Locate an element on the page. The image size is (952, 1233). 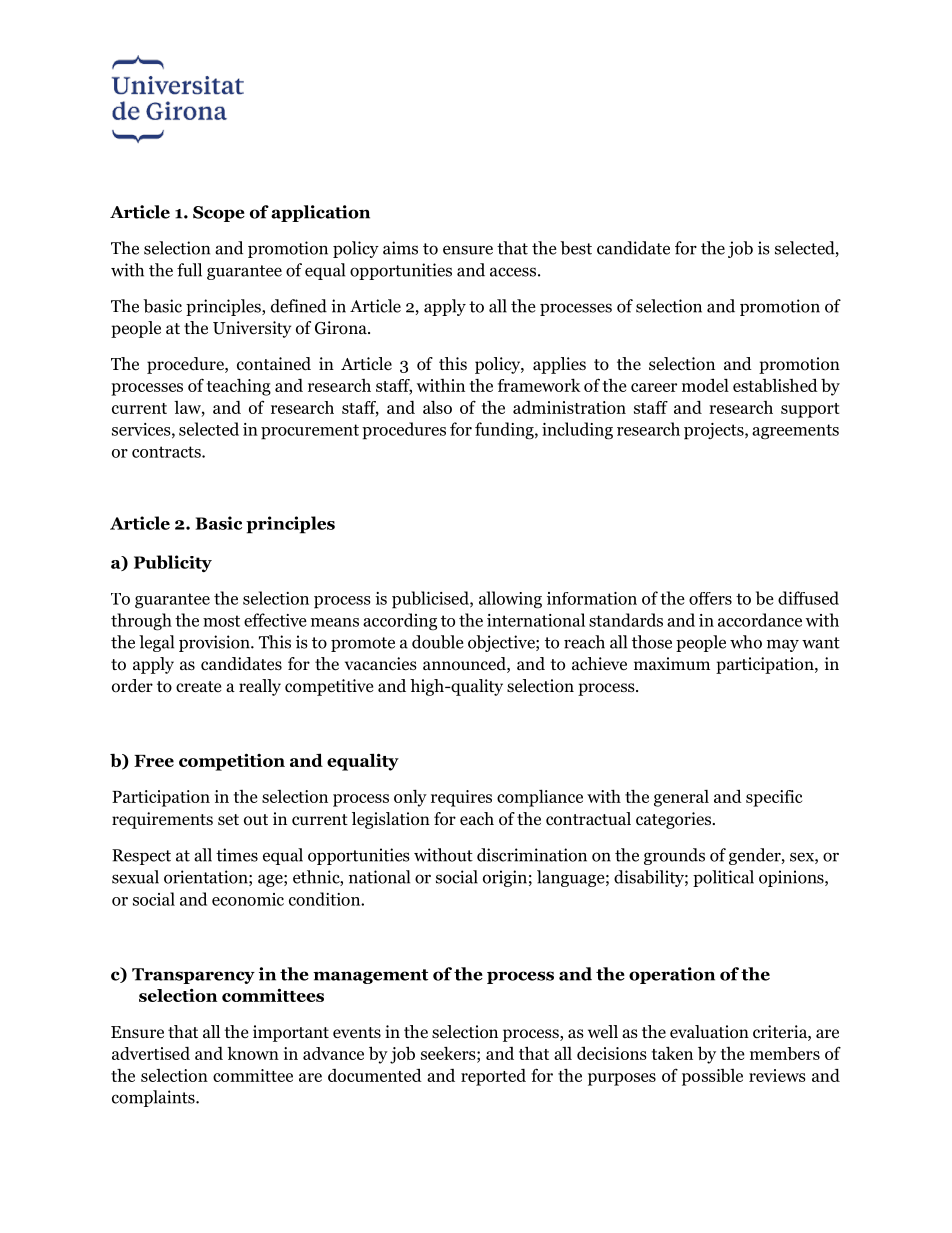
provision is located at coordinates (215, 643).
